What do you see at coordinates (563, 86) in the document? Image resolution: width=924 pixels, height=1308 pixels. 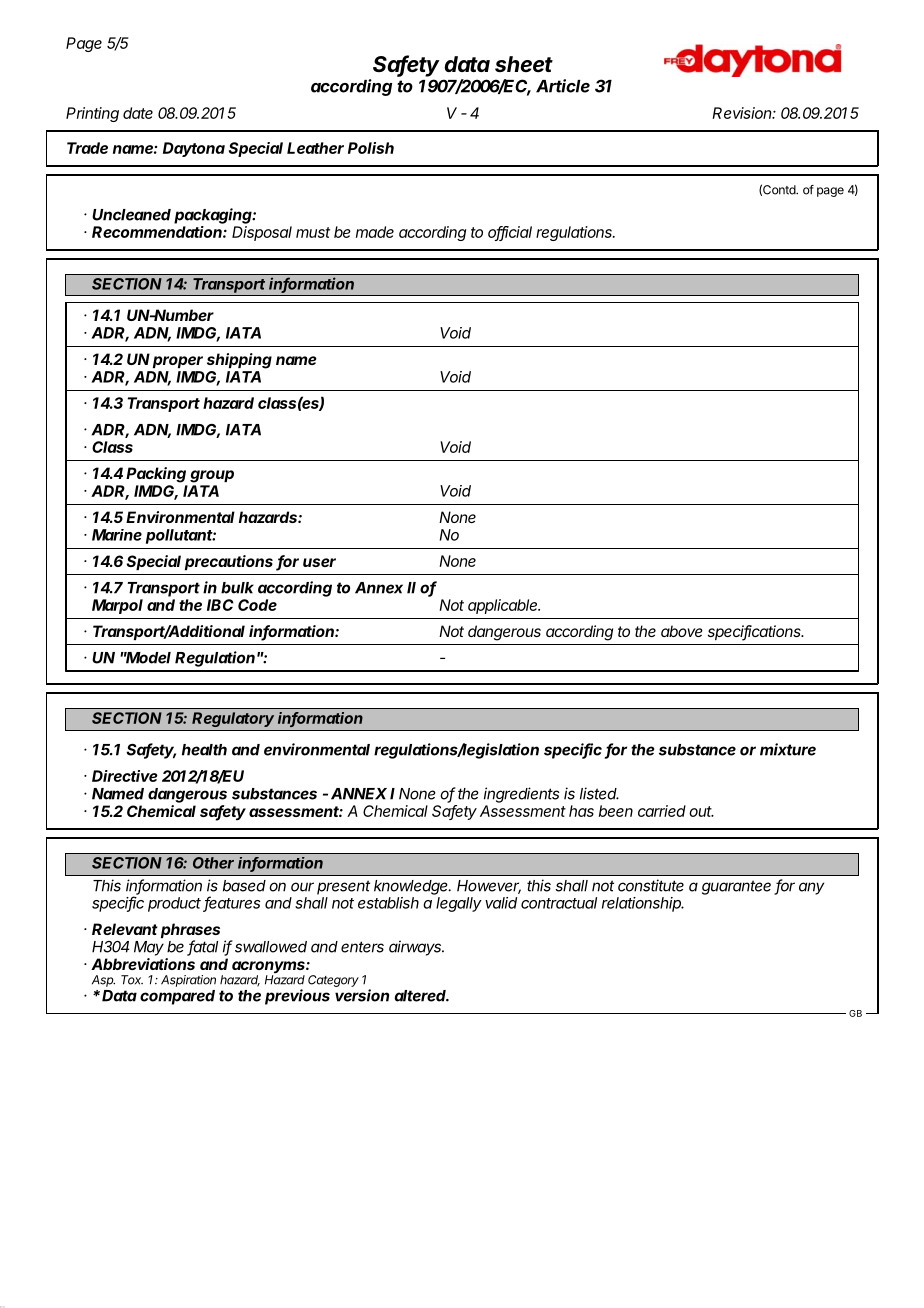 I see `Article` at bounding box center [563, 86].
